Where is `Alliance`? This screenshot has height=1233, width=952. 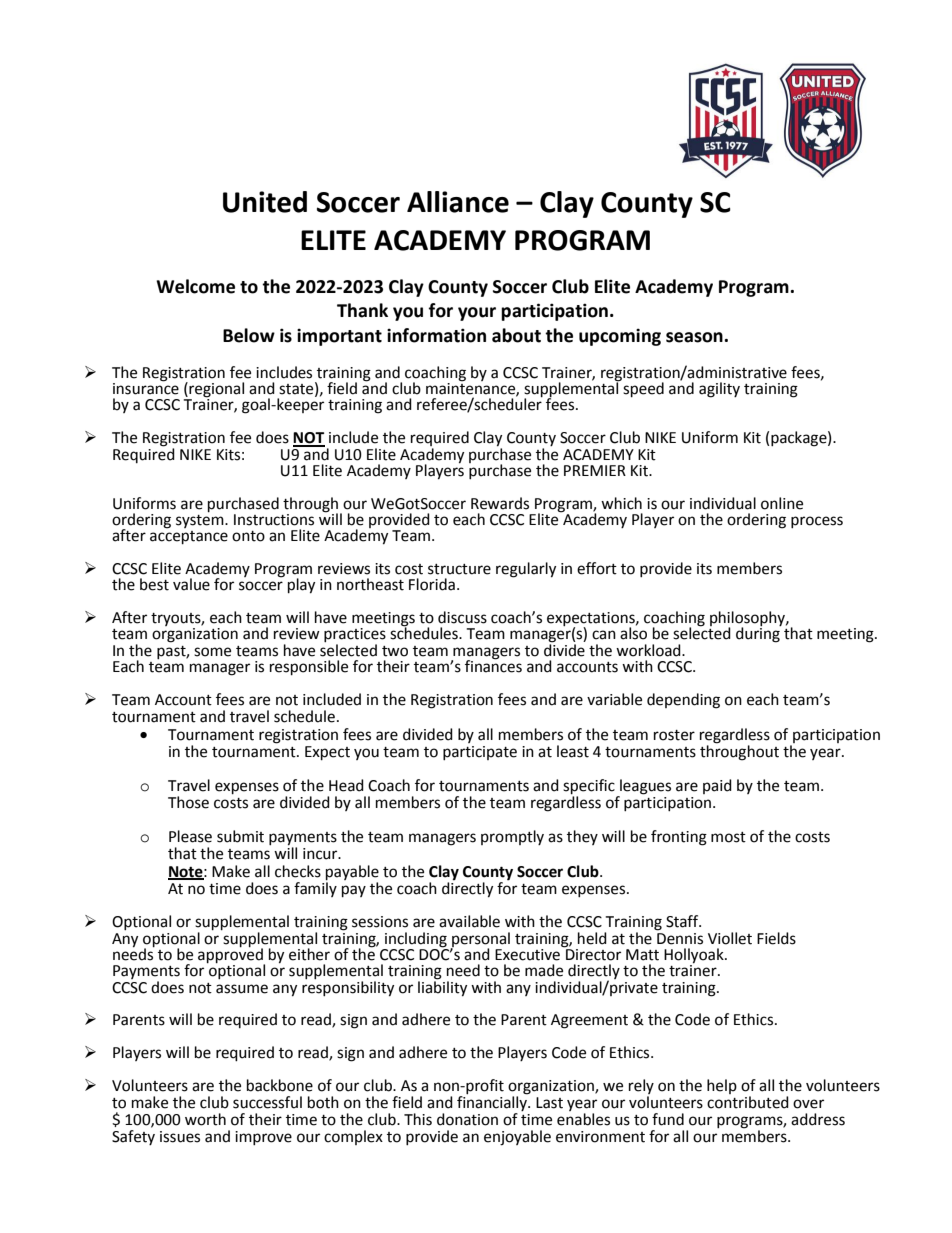
Alliance is located at coordinates (458, 202).
